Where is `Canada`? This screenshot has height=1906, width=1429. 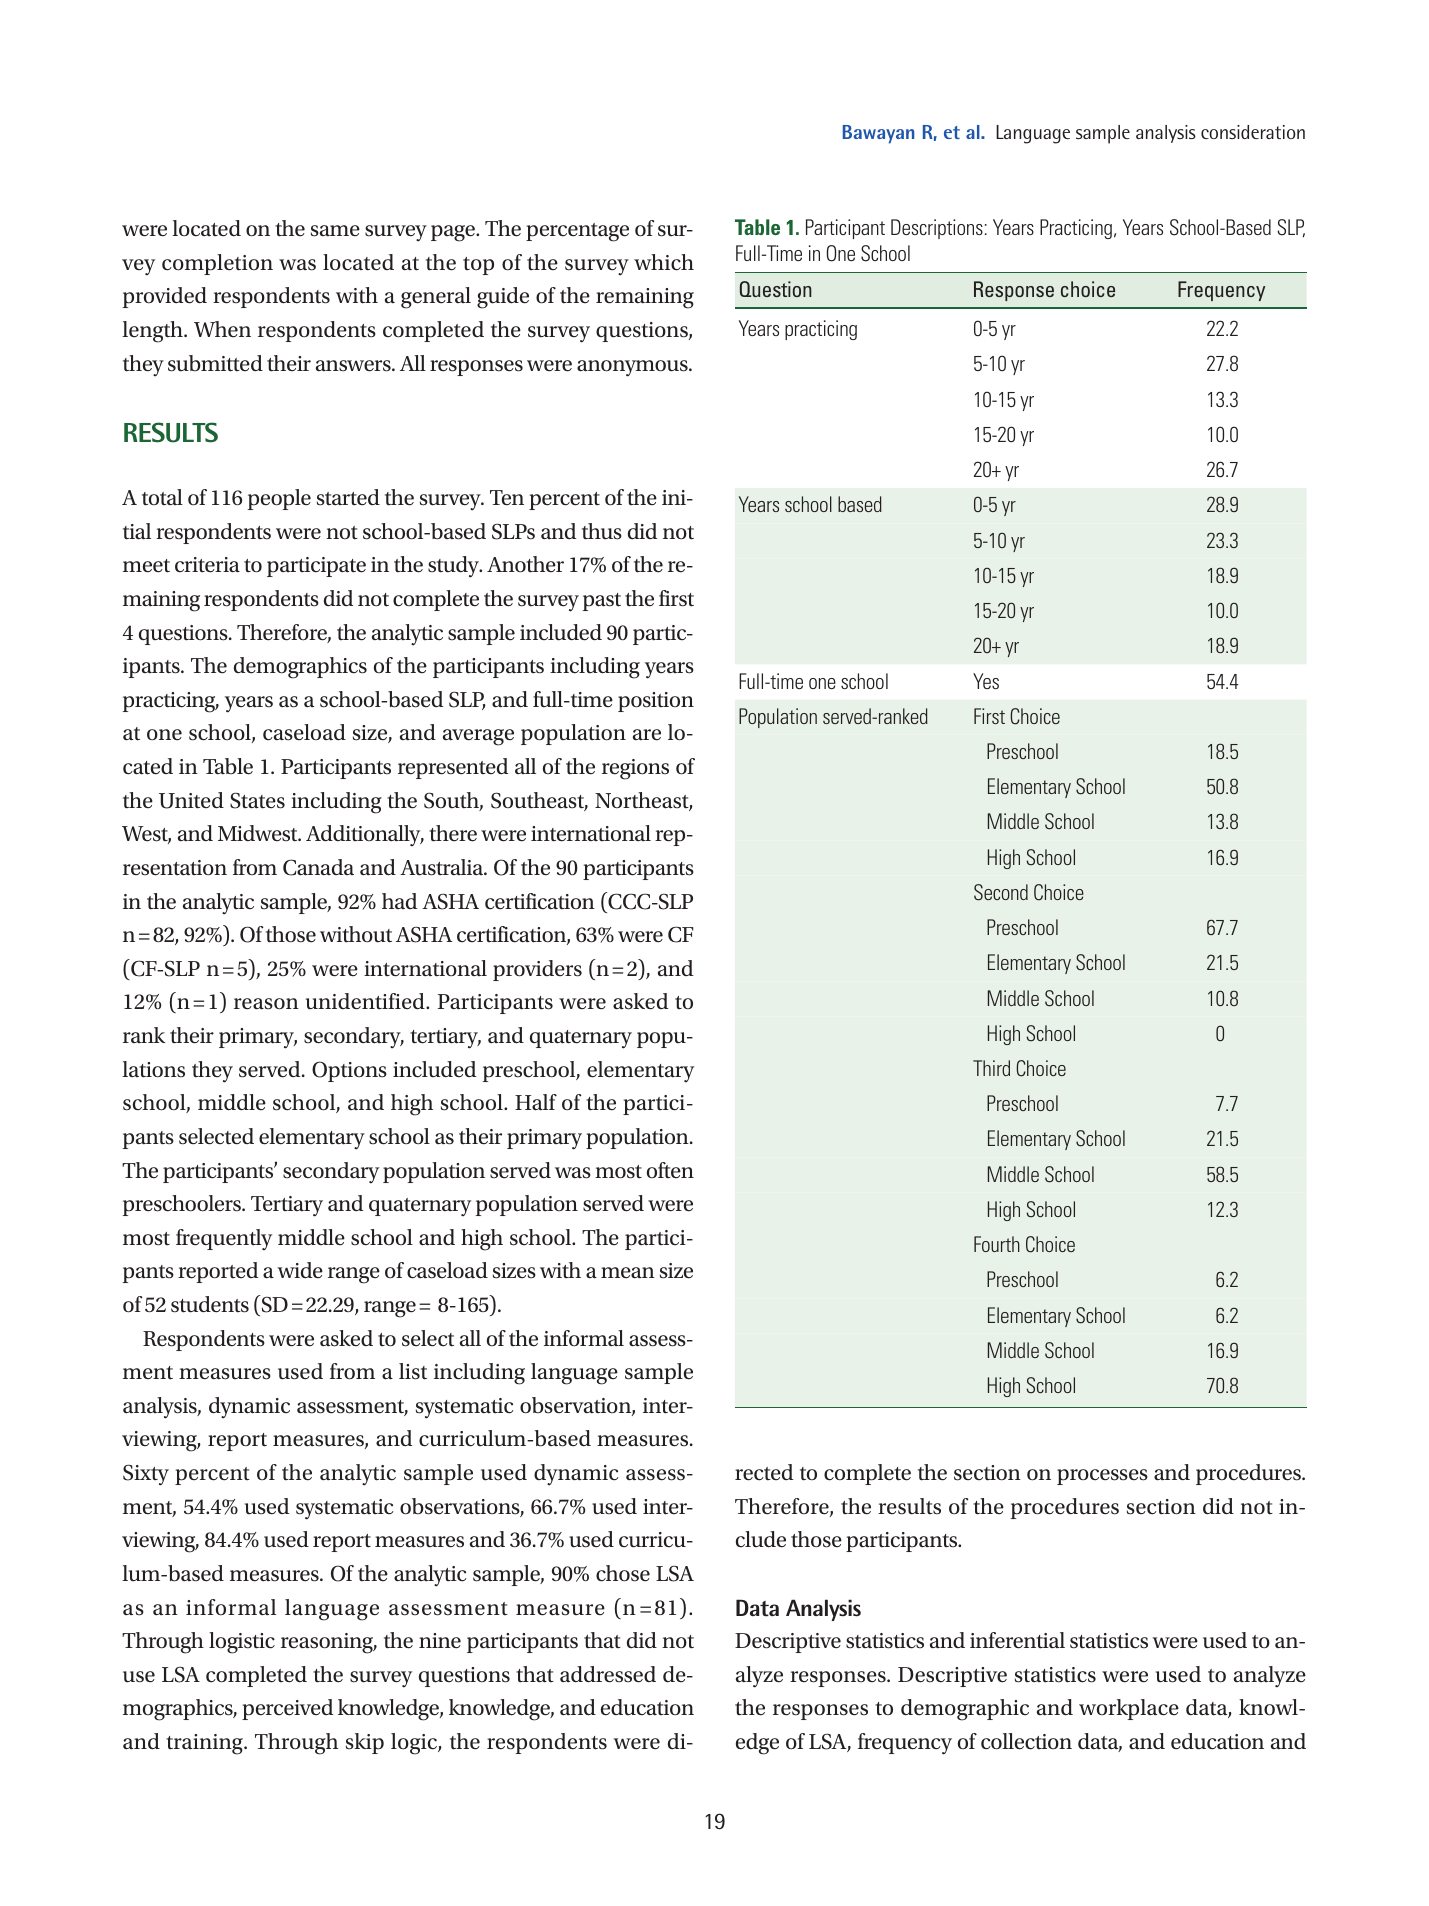 Canada is located at coordinates (318, 867).
